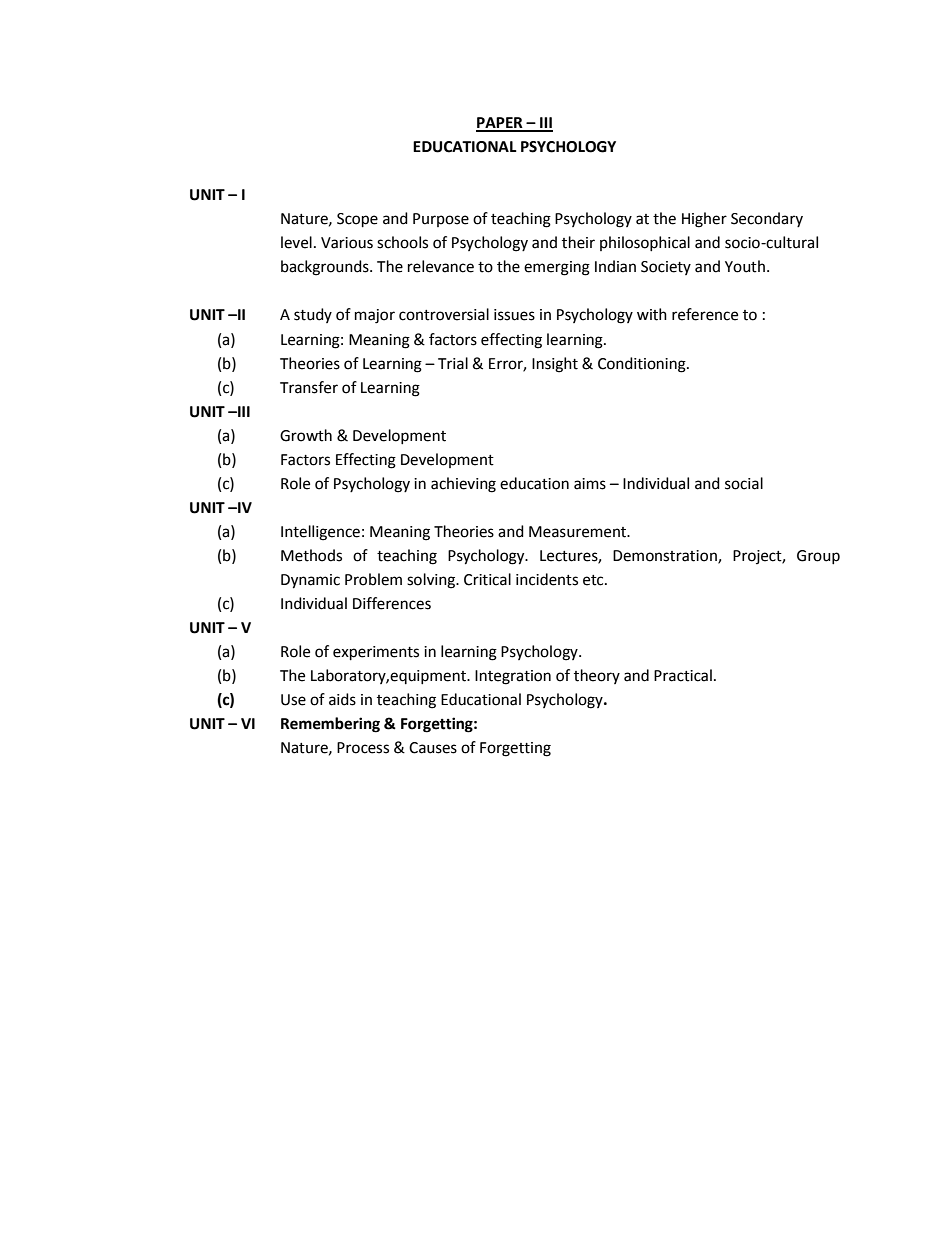 The width and height of the screenshot is (952, 1233). What do you see at coordinates (683, 675) in the screenshot?
I see `Practical` at bounding box center [683, 675].
